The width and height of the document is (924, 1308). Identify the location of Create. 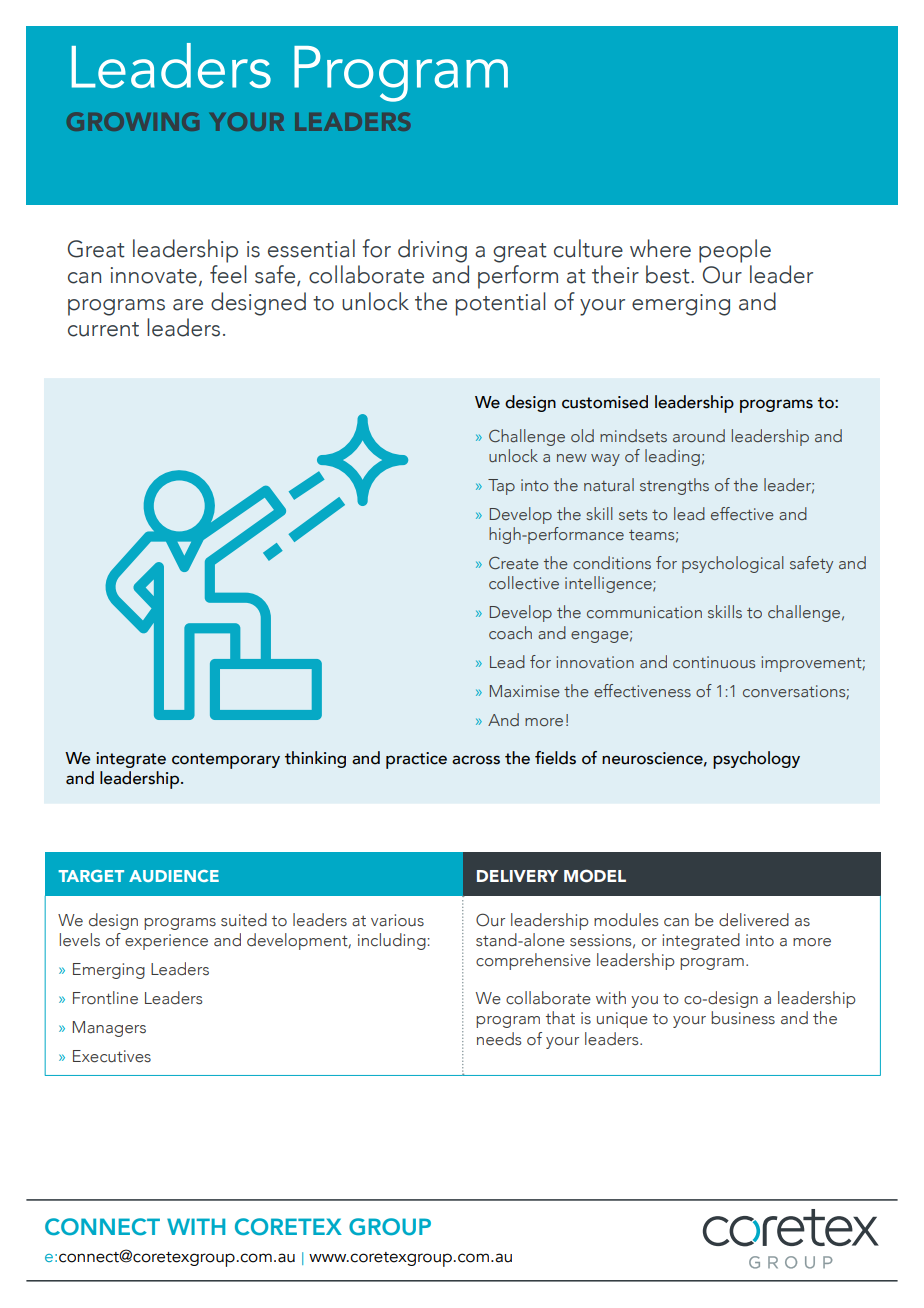
(514, 562).
